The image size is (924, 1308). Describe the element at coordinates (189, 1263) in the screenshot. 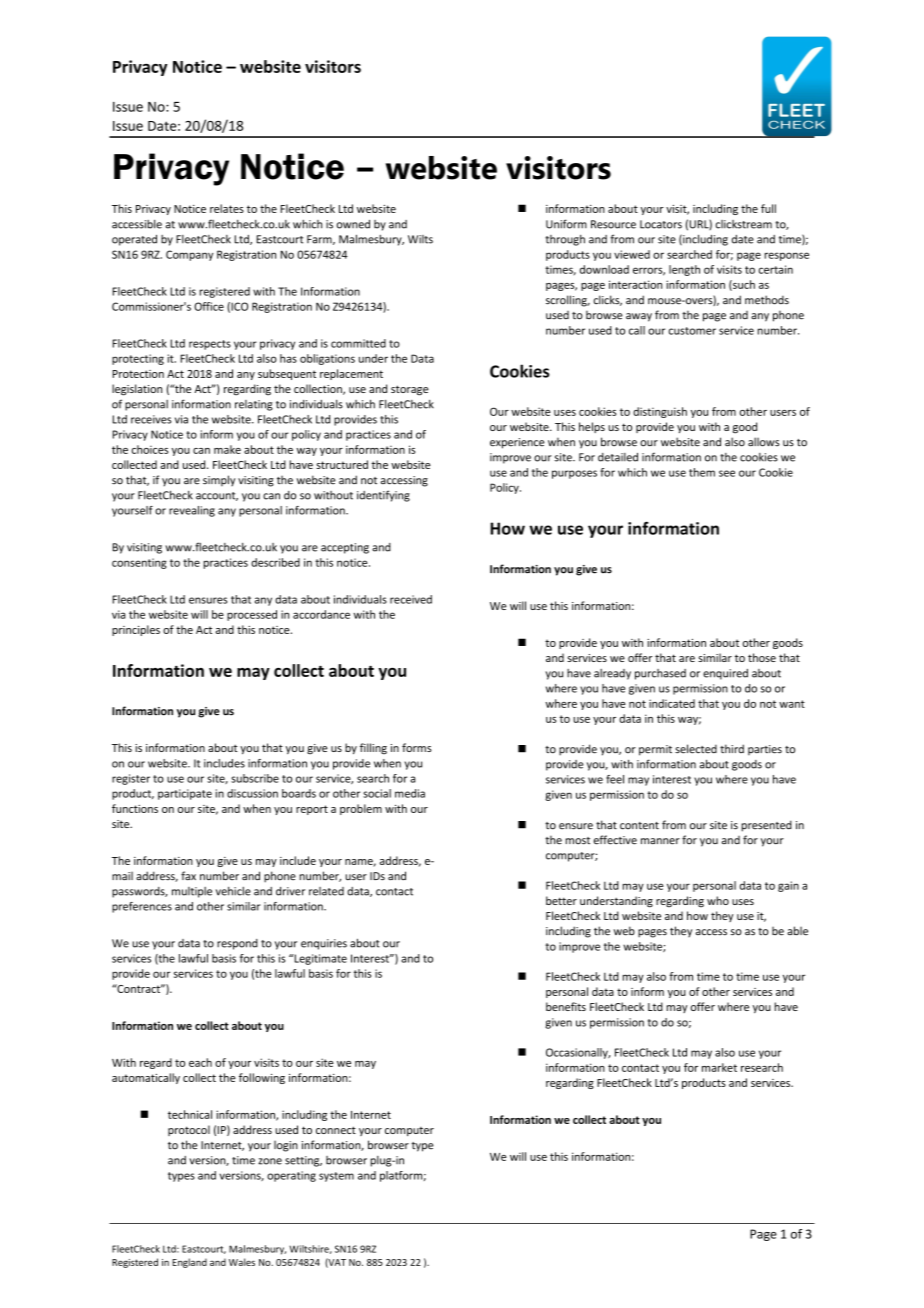

I see `England` at that location.
